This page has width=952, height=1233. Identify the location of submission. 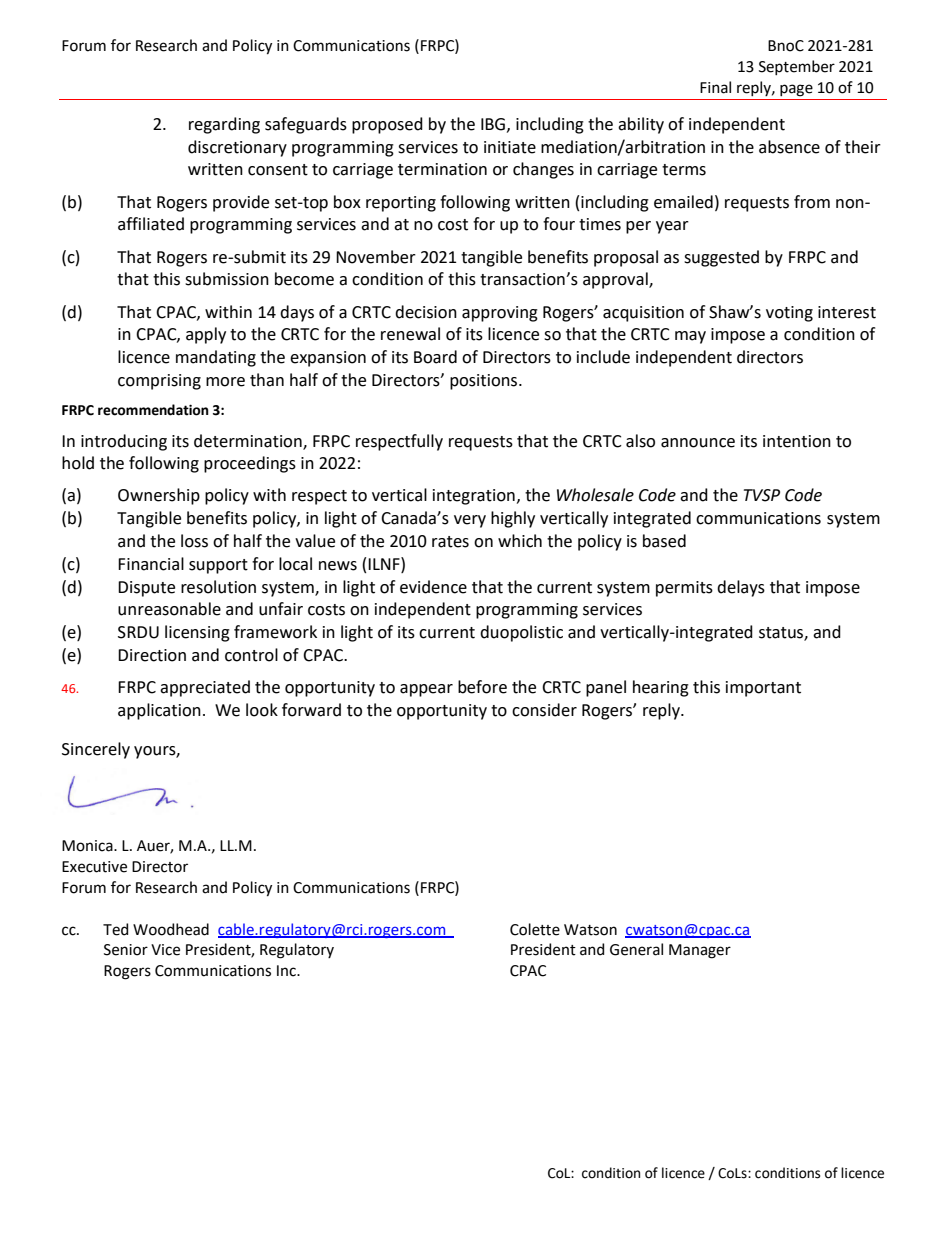
(227, 279).
